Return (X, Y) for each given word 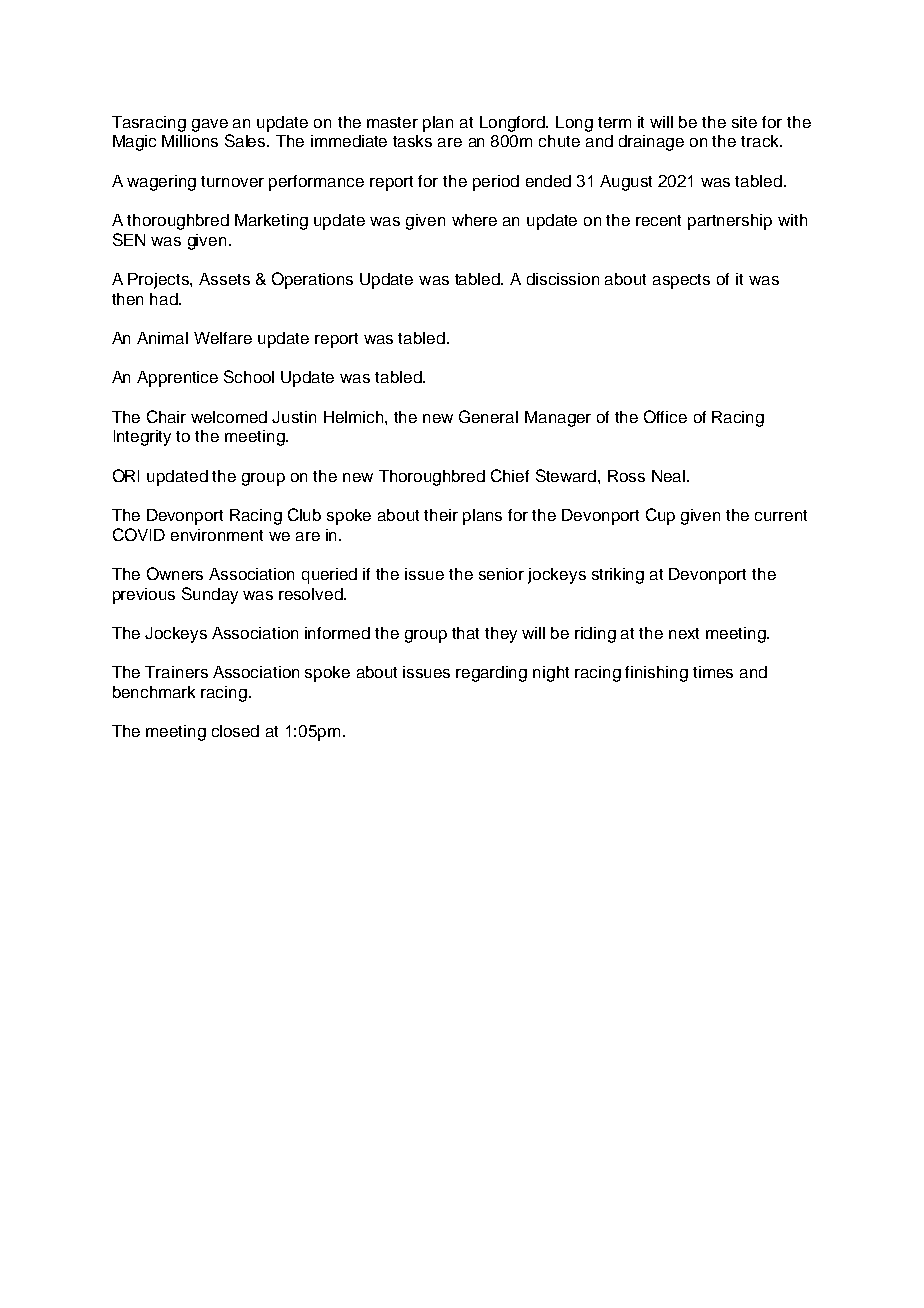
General (488, 416)
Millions (190, 141)
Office (665, 416)
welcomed (229, 417)
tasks (412, 141)
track (761, 141)
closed (235, 731)
